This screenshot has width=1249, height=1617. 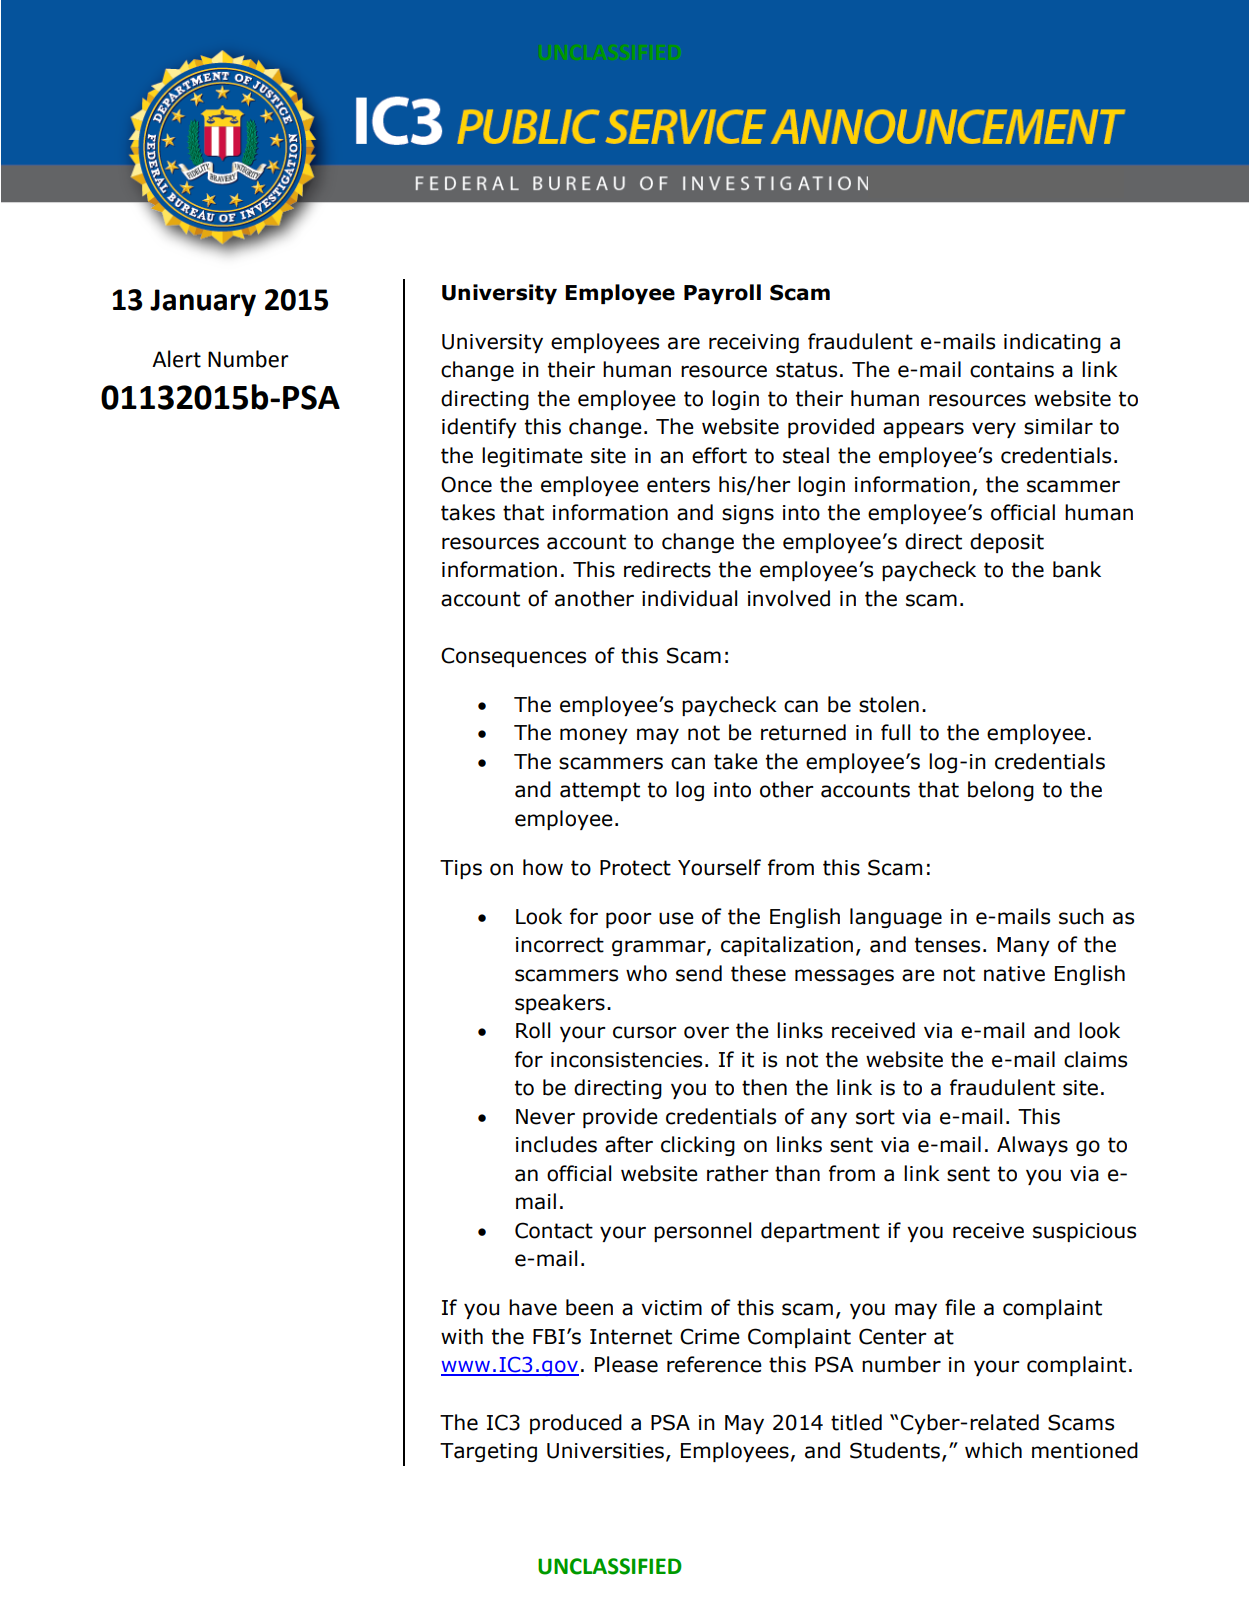 I want to click on Never, so click(x=545, y=1117).
